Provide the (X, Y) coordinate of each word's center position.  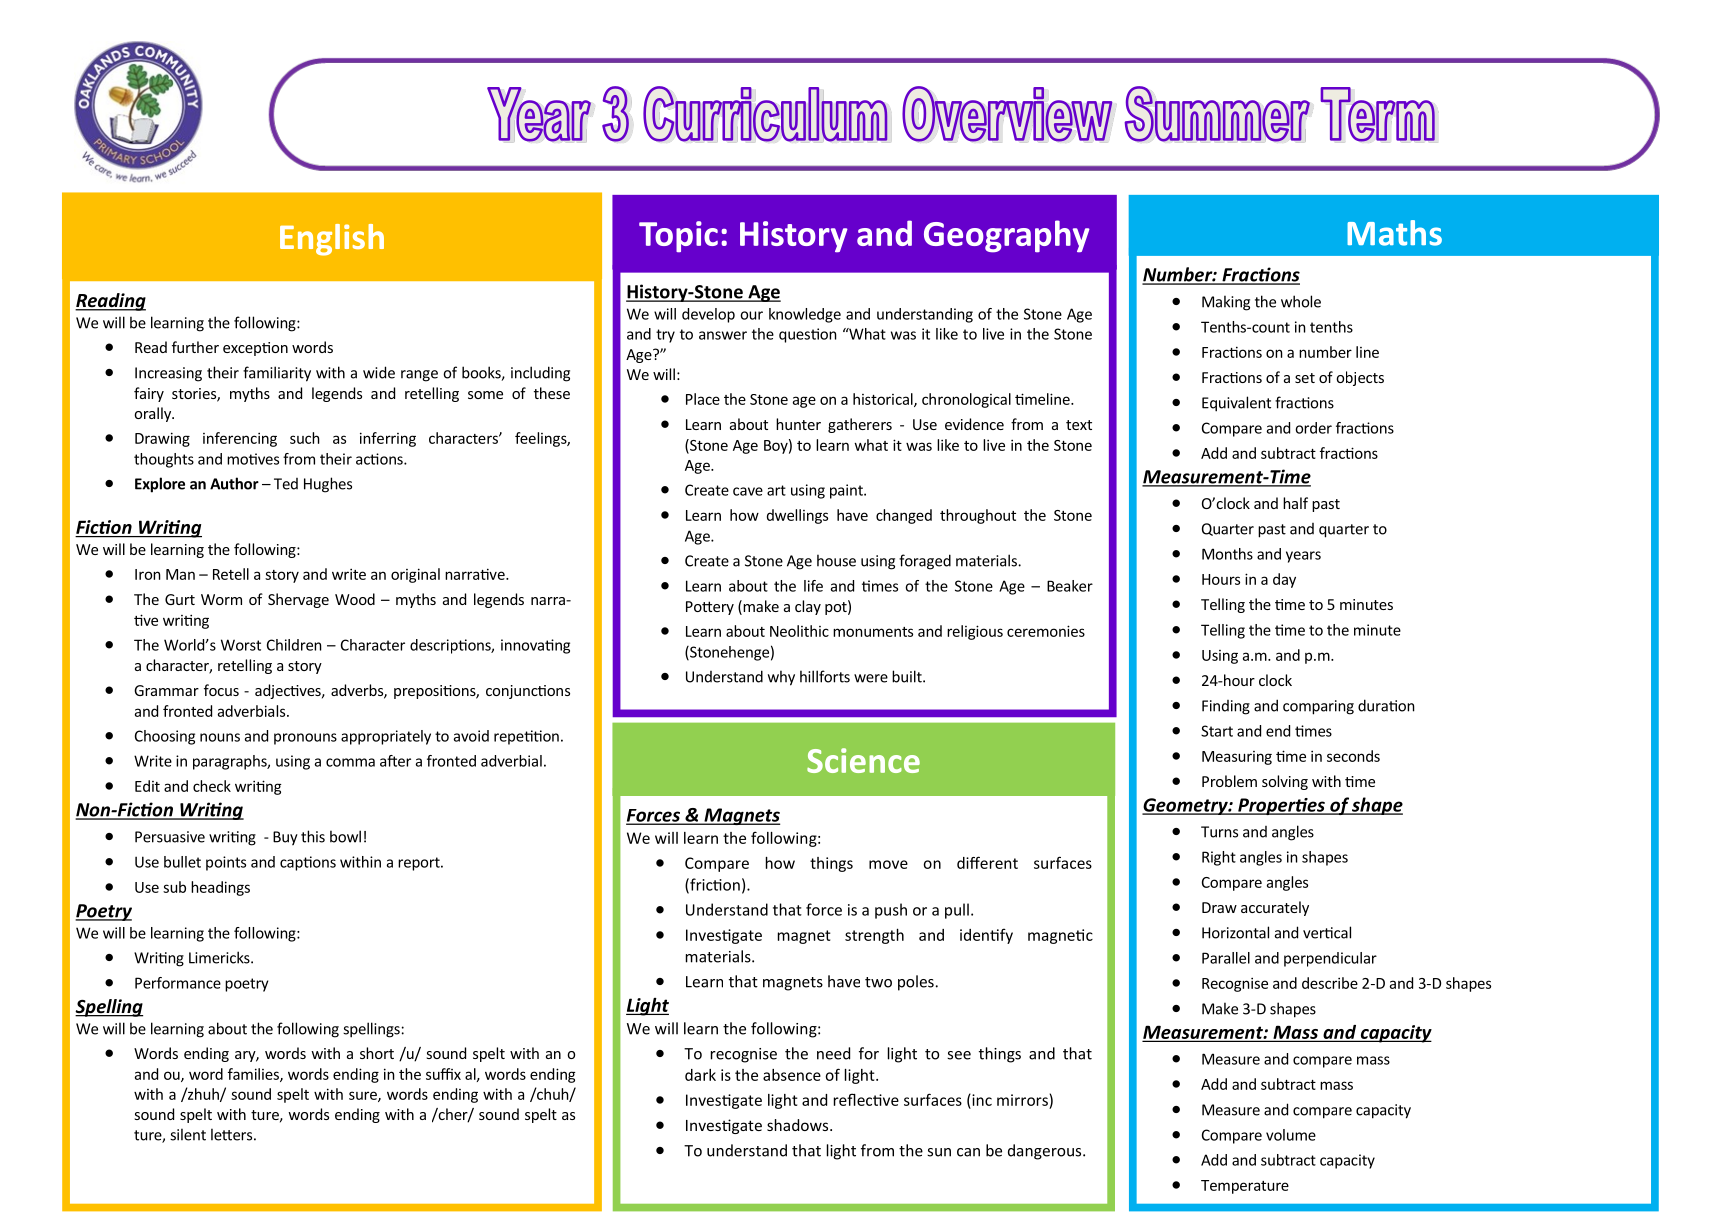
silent (188, 1134)
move (888, 864)
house (836, 560)
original (415, 575)
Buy (285, 838)
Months (1227, 554)
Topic (678, 236)
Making (1226, 303)
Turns (1219, 832)
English (332, 240)
